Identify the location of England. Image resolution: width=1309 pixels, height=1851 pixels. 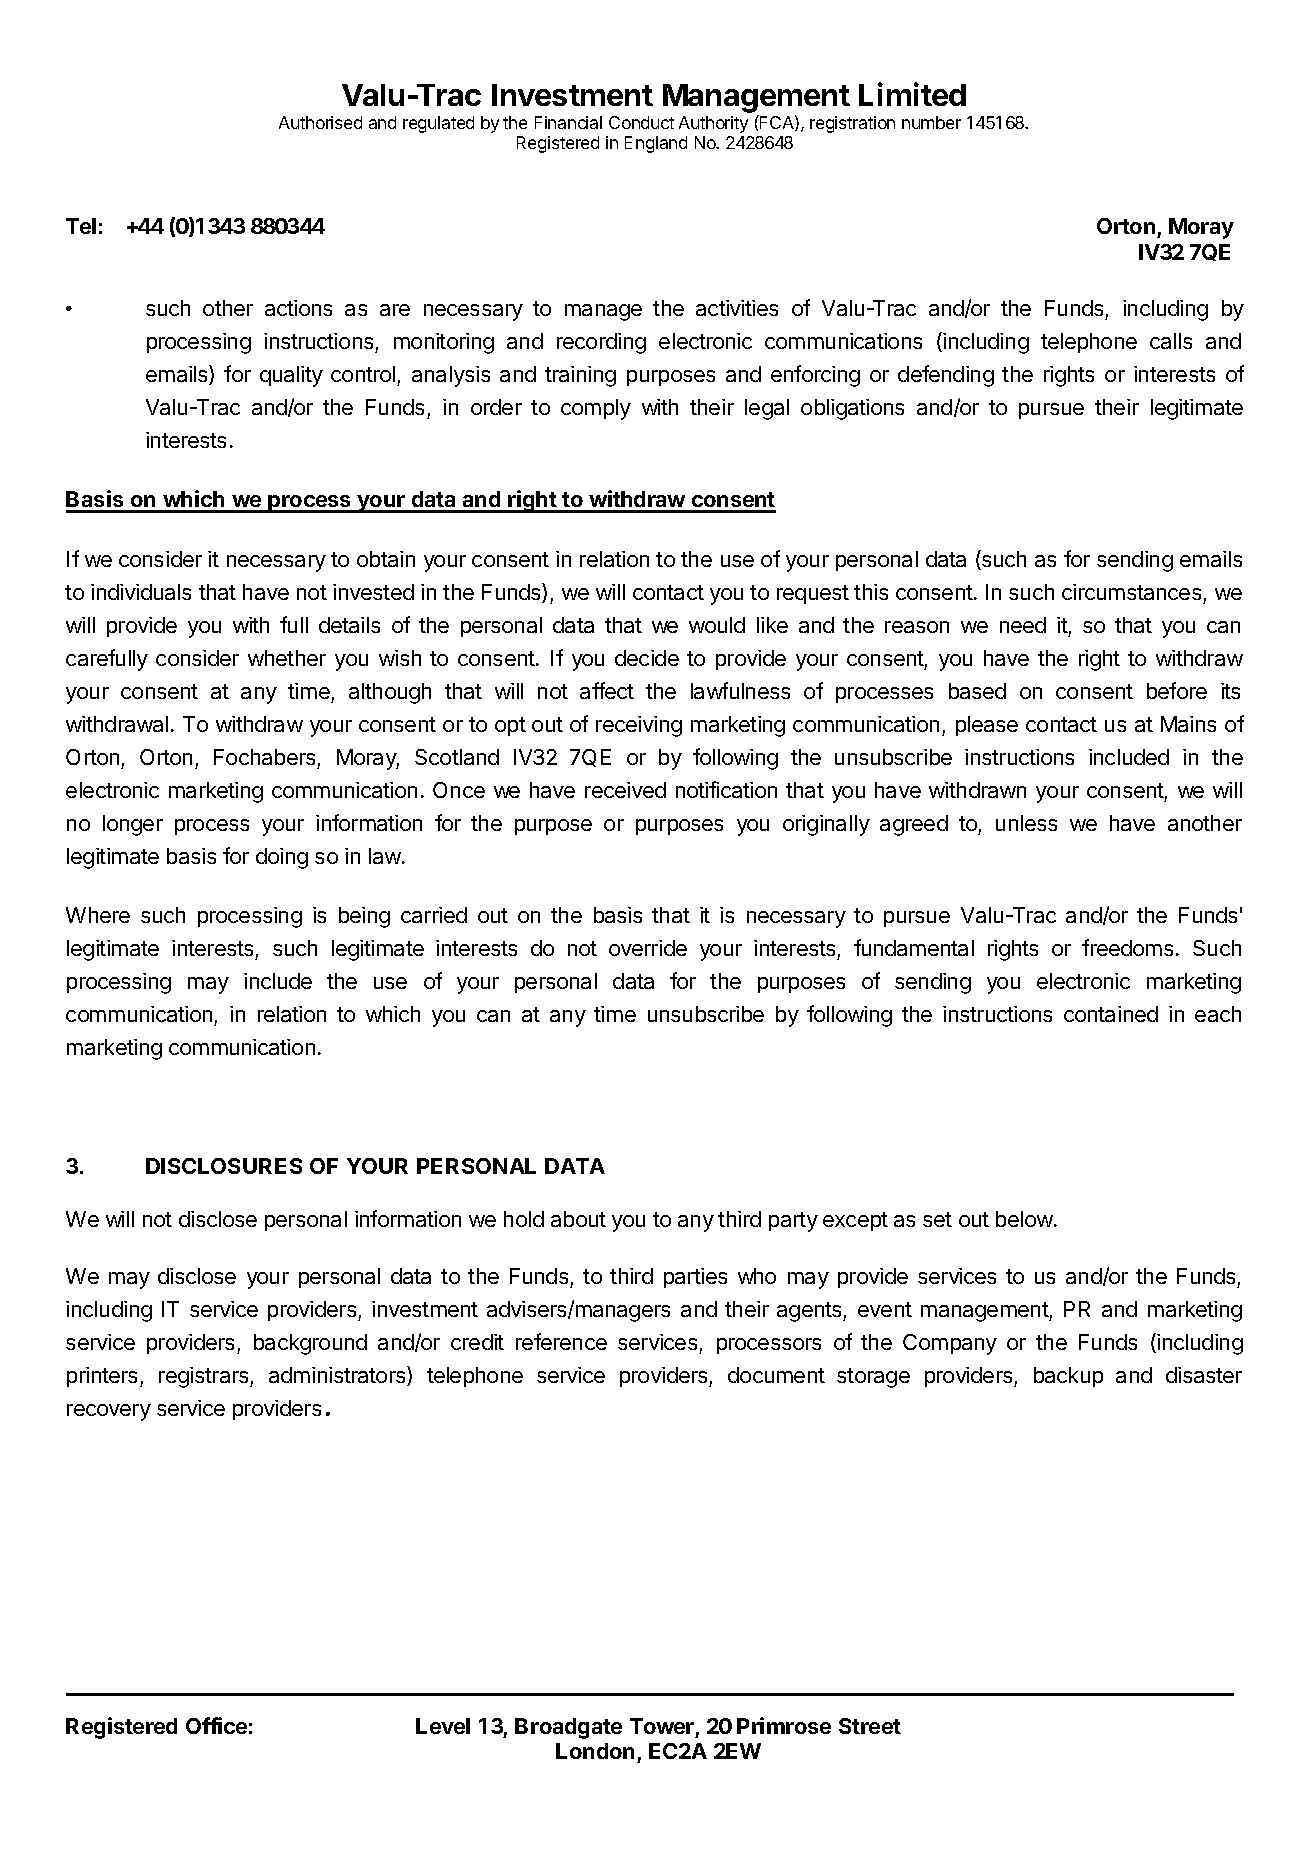
(656, 144).
